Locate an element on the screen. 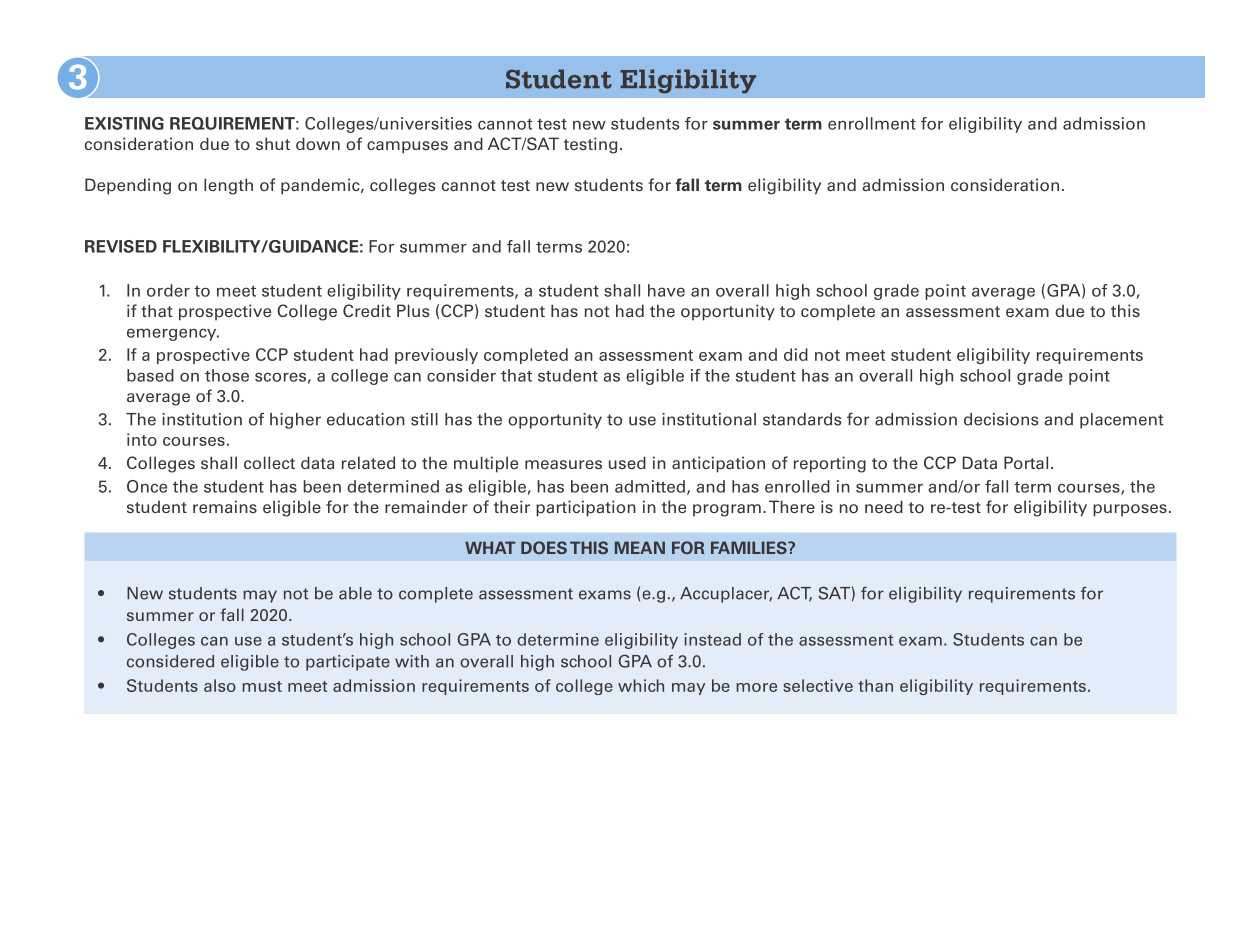 This screenshot has width=1233, height=952. order is located at coordinates (168, 290).
